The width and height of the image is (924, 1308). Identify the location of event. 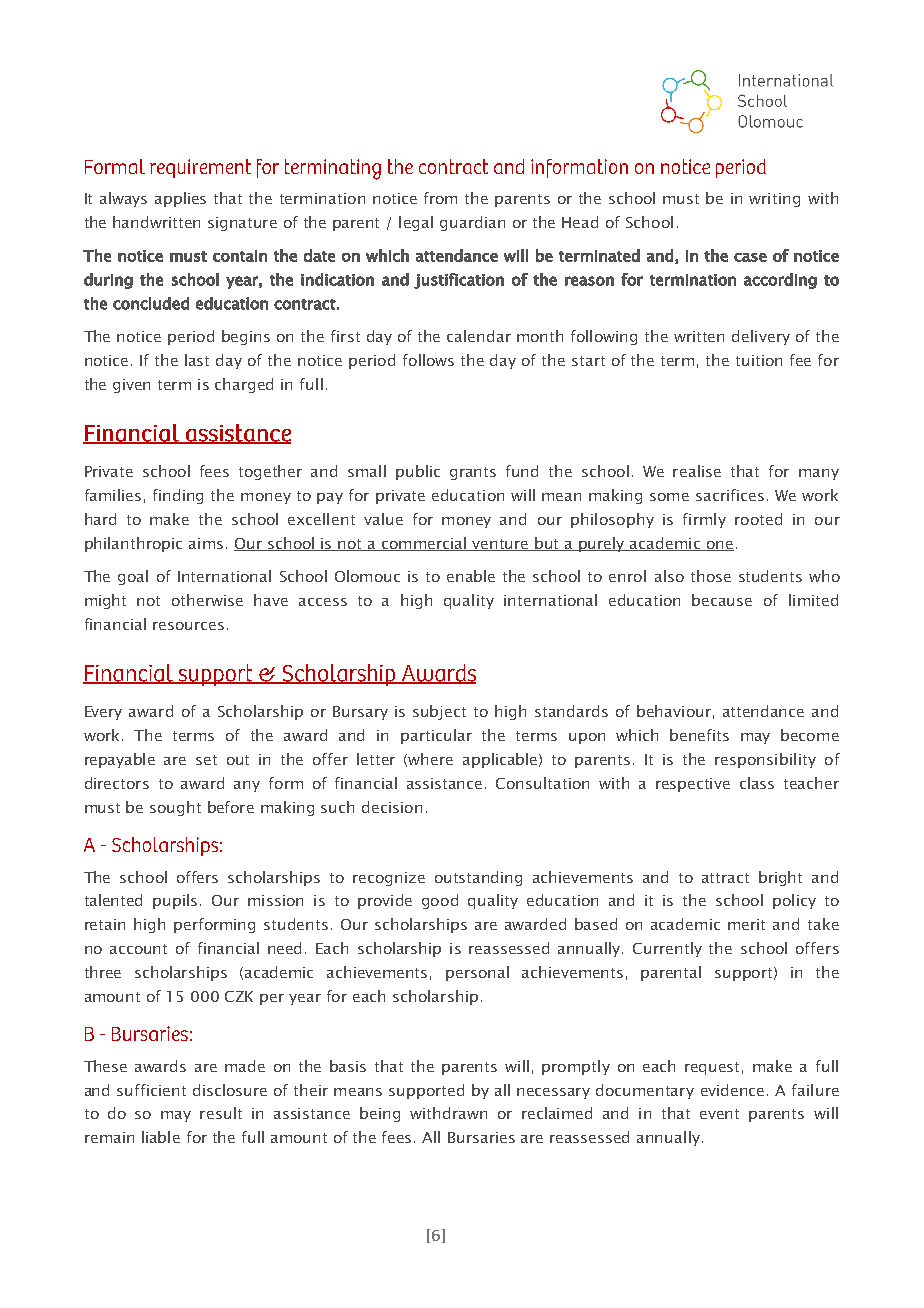
(719, 1114).
